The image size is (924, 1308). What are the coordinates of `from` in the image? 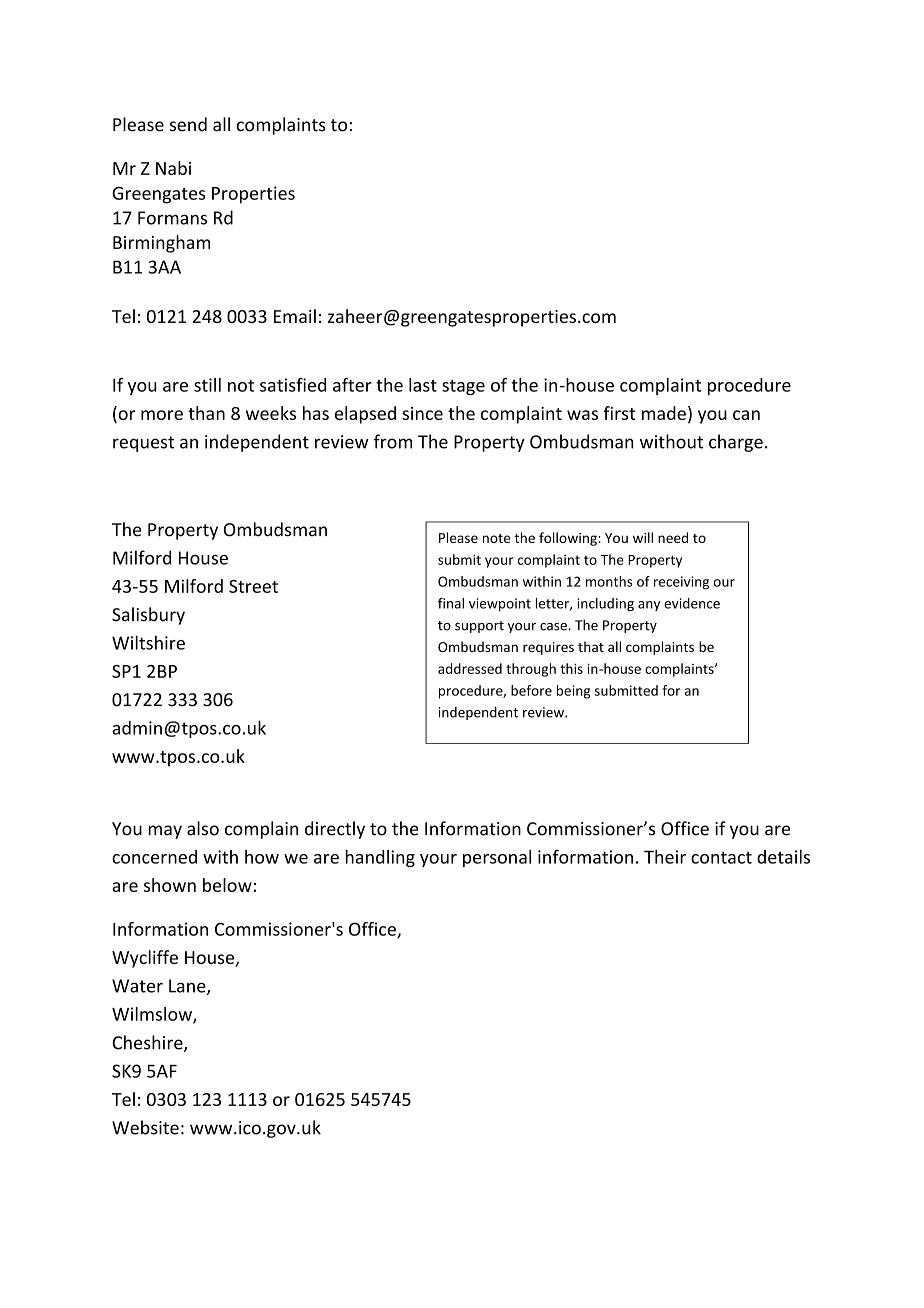 It's located at (393, 441).
